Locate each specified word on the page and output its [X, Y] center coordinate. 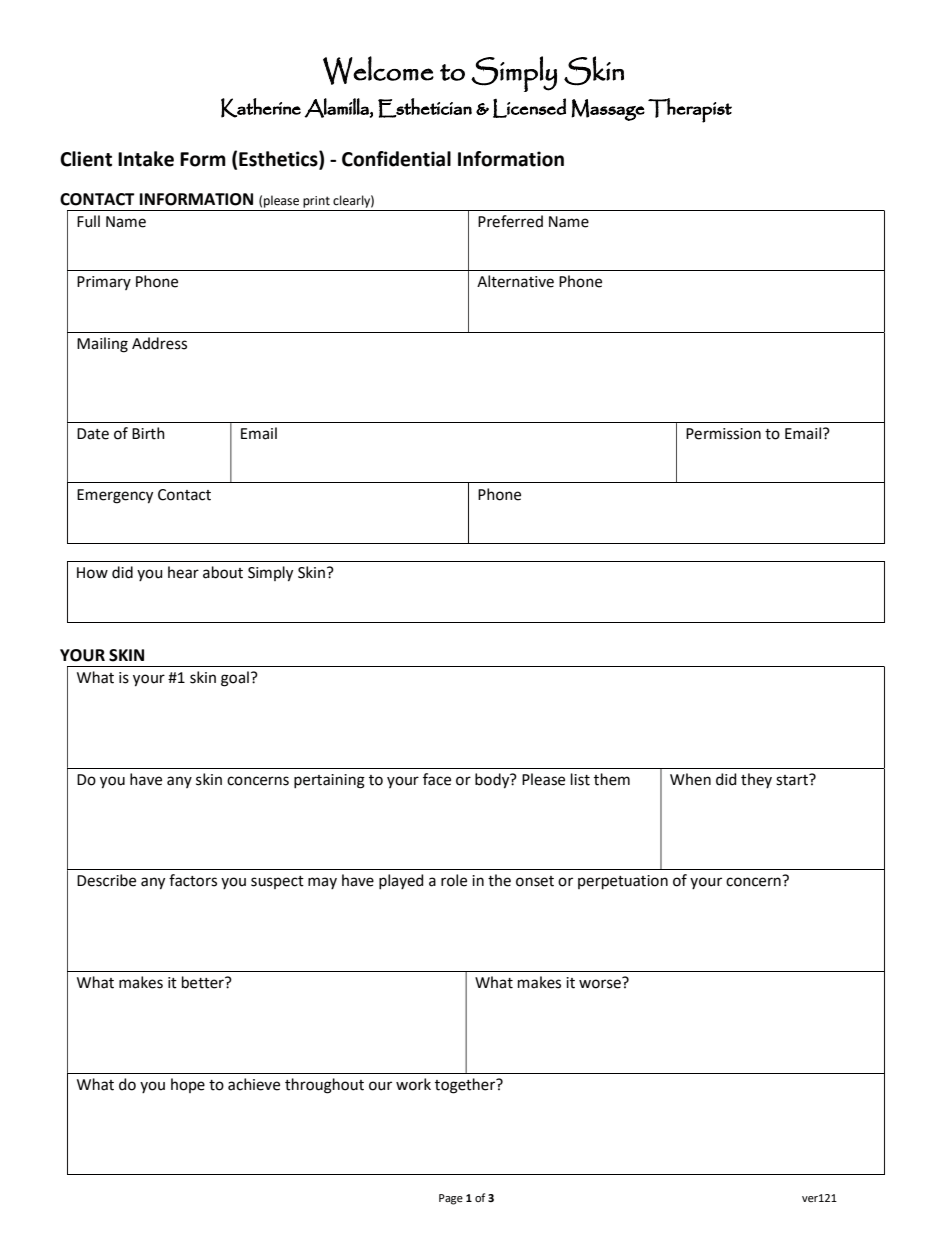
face [437, 779]
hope [188, 1085]
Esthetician [425, 108]
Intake [146, 159]
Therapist [690, 110]
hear [183, 572]
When [690, 779]
